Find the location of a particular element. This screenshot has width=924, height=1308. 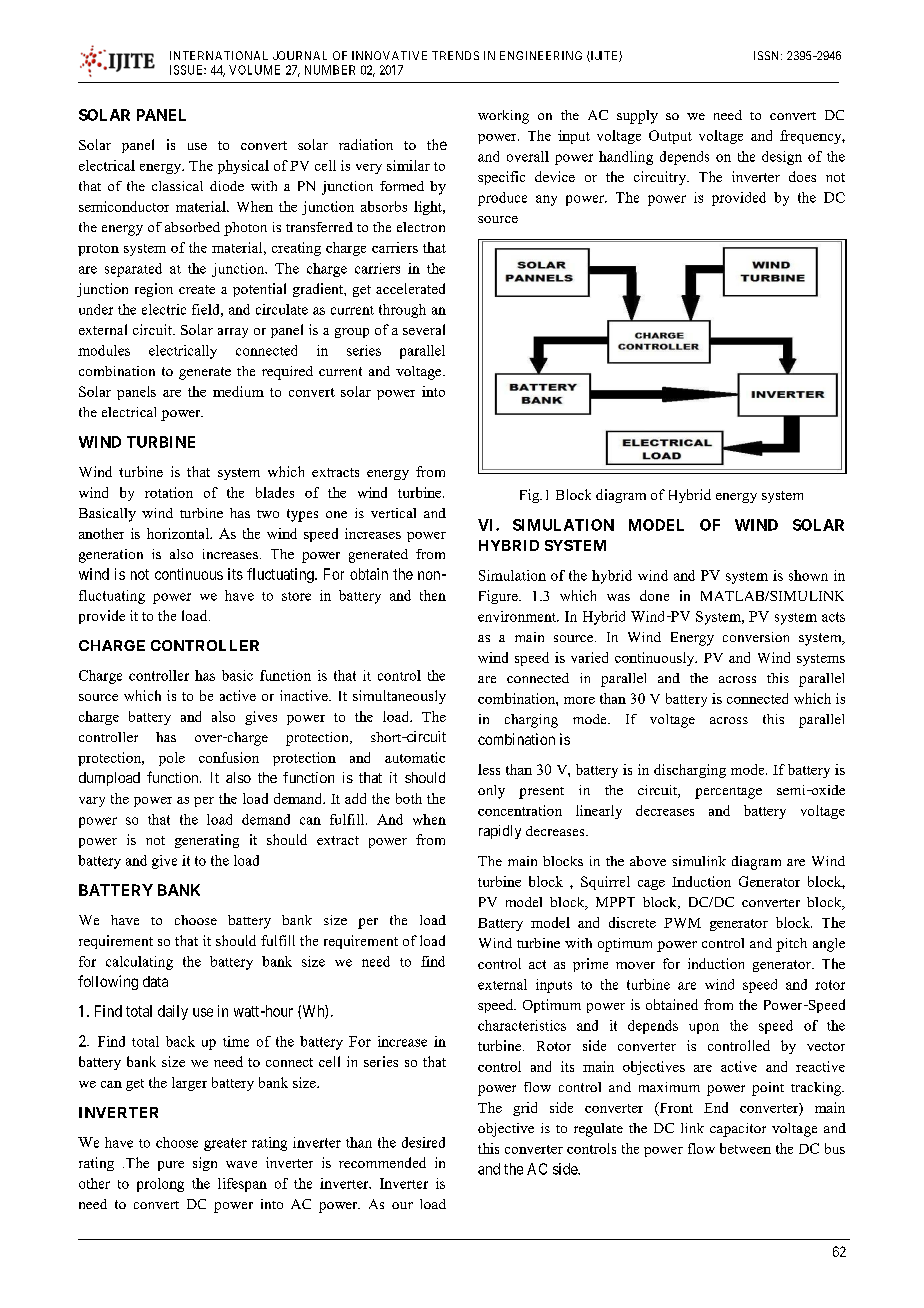

through is located at coordinates (402, 311).
